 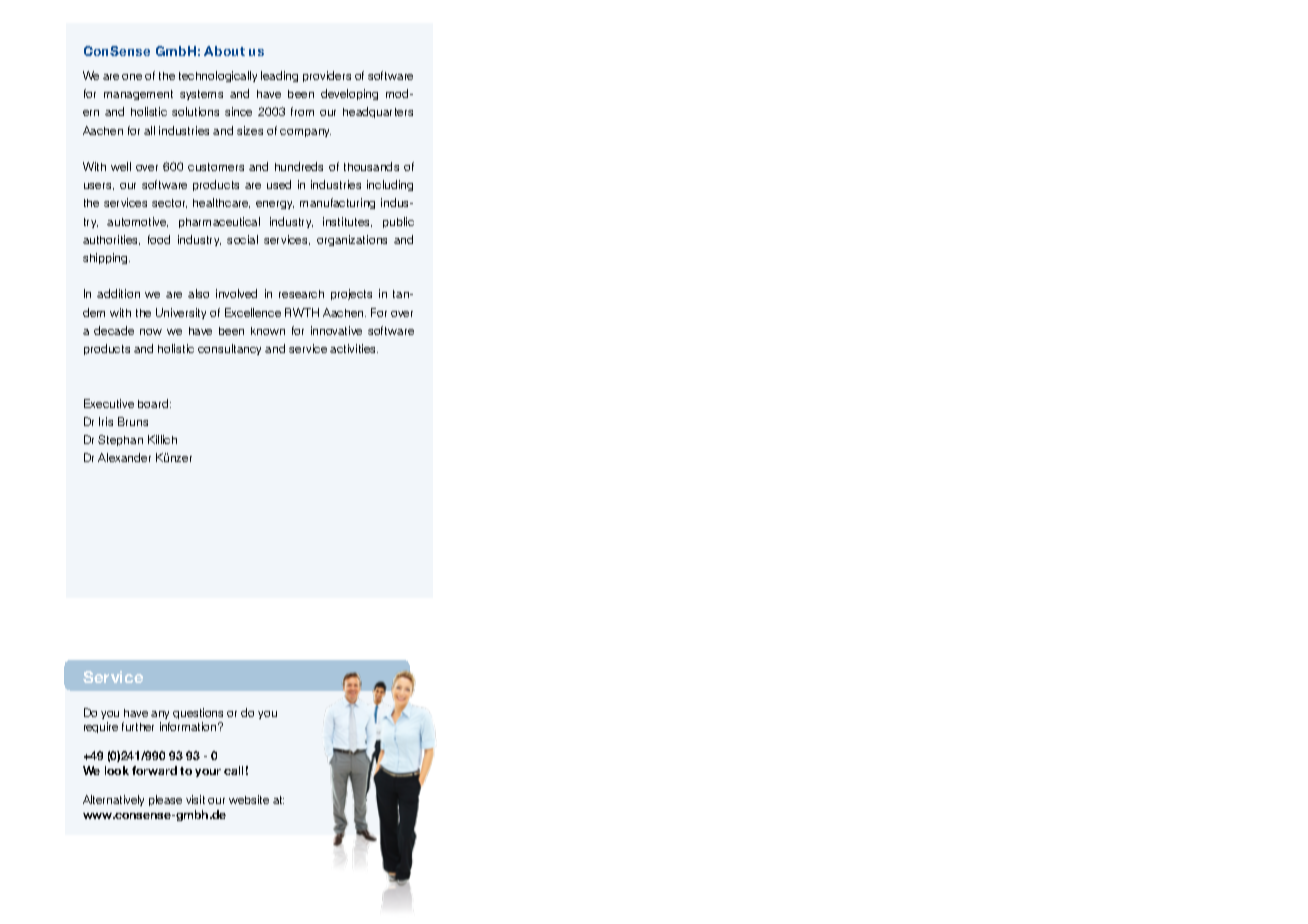 What do you see at coordinates (279, 76) in the screenshot?
I see `leading` at bounding box center [279, 76].
